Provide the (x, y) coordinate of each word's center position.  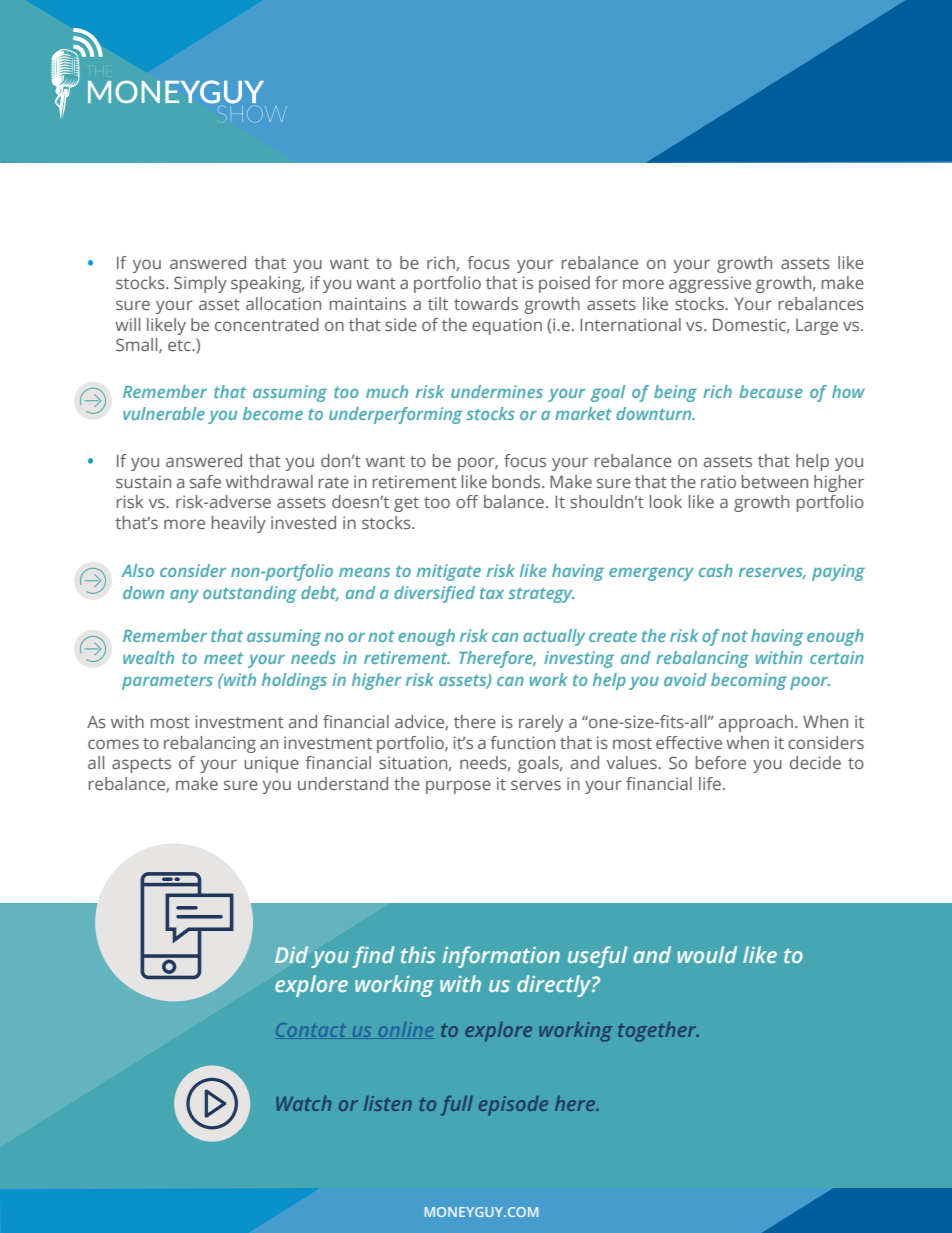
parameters (167, 682)
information (501, 957)
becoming (749, 681)
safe (205, 481)
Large (817, 327)
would (707, 954)
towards (486, 303)
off (467, 501)
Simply (200, 284)
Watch (303, 1103)
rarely (541, 723)
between (775, 481)
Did (291, 954)
